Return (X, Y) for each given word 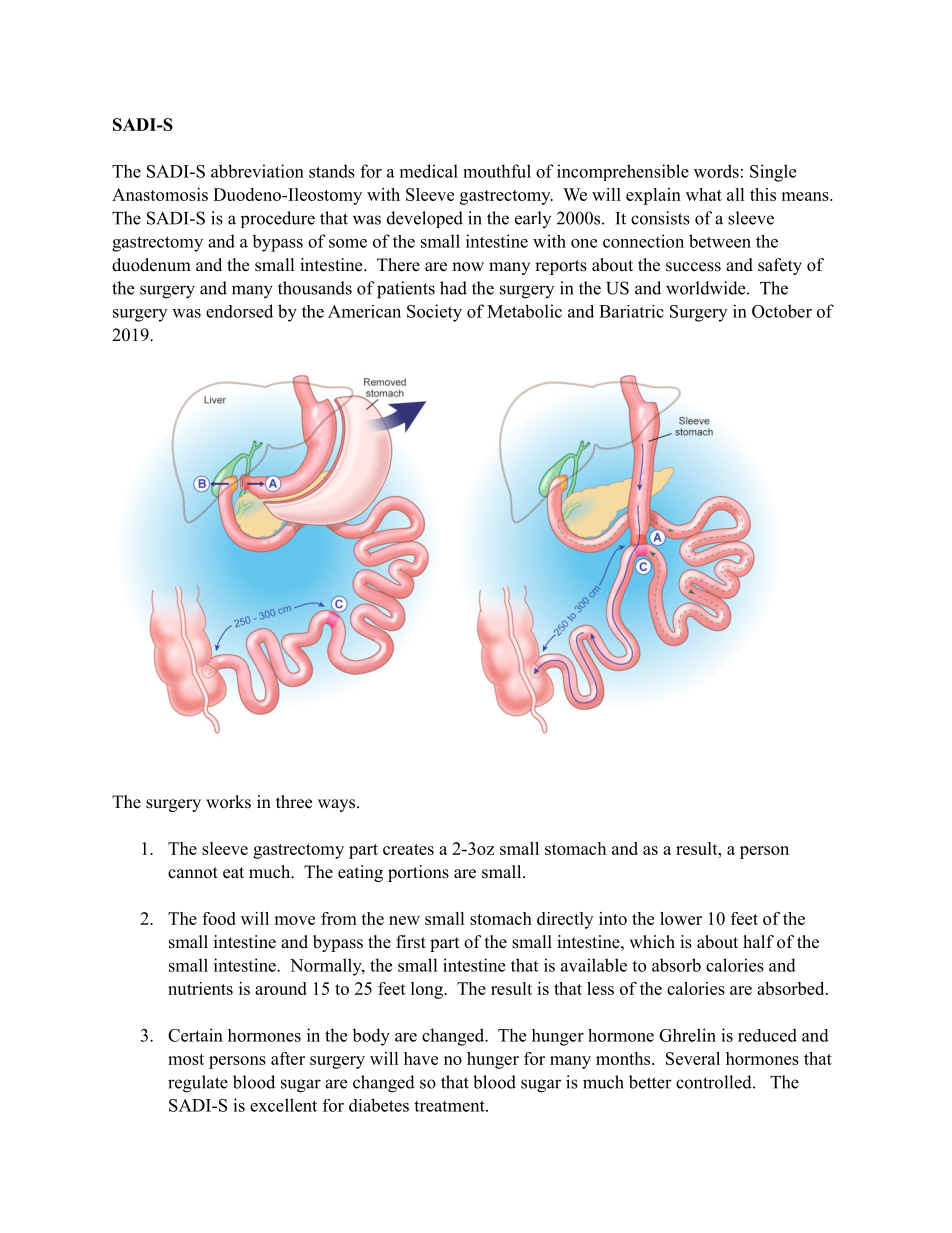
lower (681, 918)
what (704, 194)
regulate (198, 1084)
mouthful (497, 171)
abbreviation (257, 171)
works (228, 802)
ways (338, 805)
